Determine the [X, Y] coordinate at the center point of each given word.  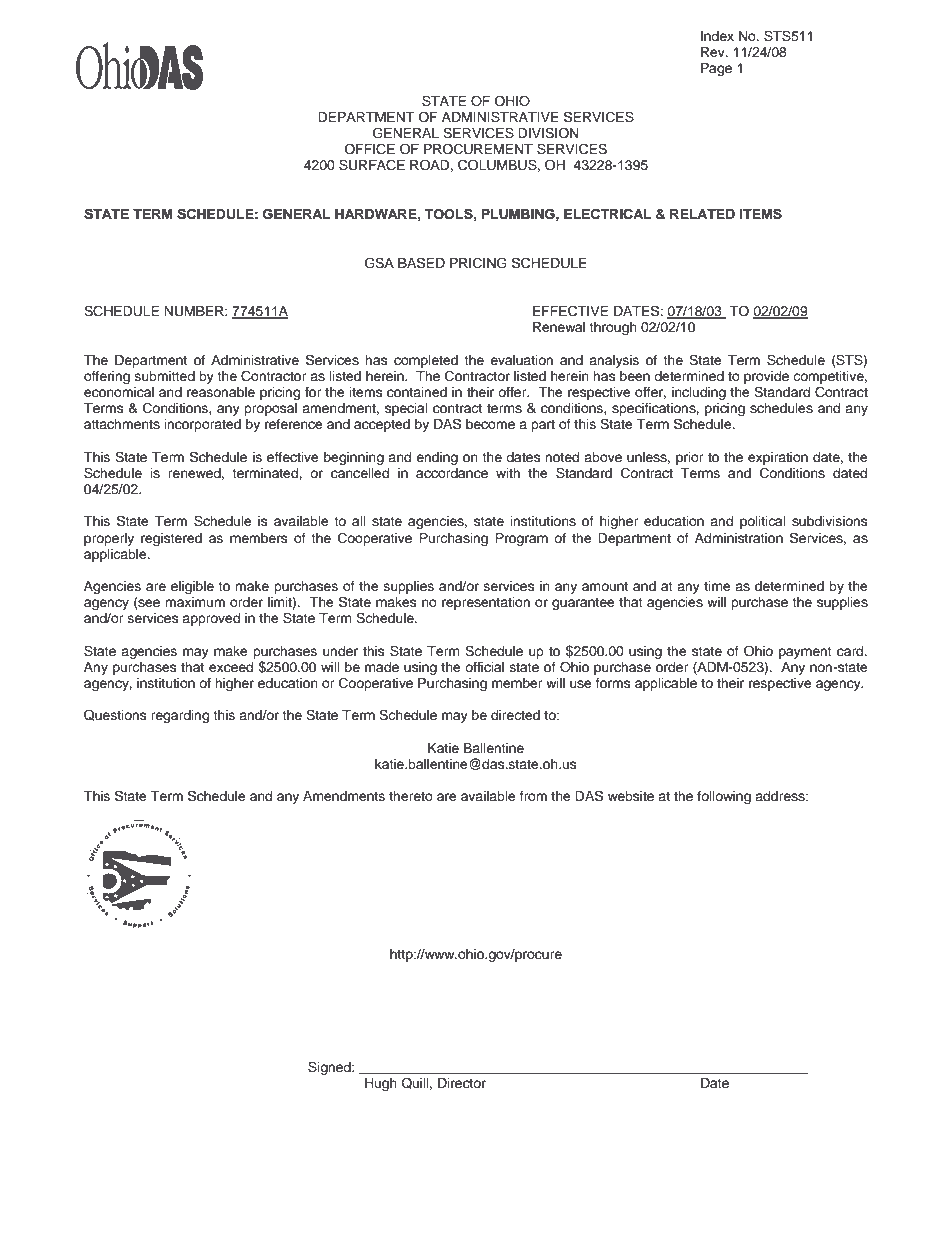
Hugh [381, 1084]
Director [462, 1083]
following [724, 797]
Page [716, 69]
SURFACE [372, 165]
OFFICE [369, 149]
